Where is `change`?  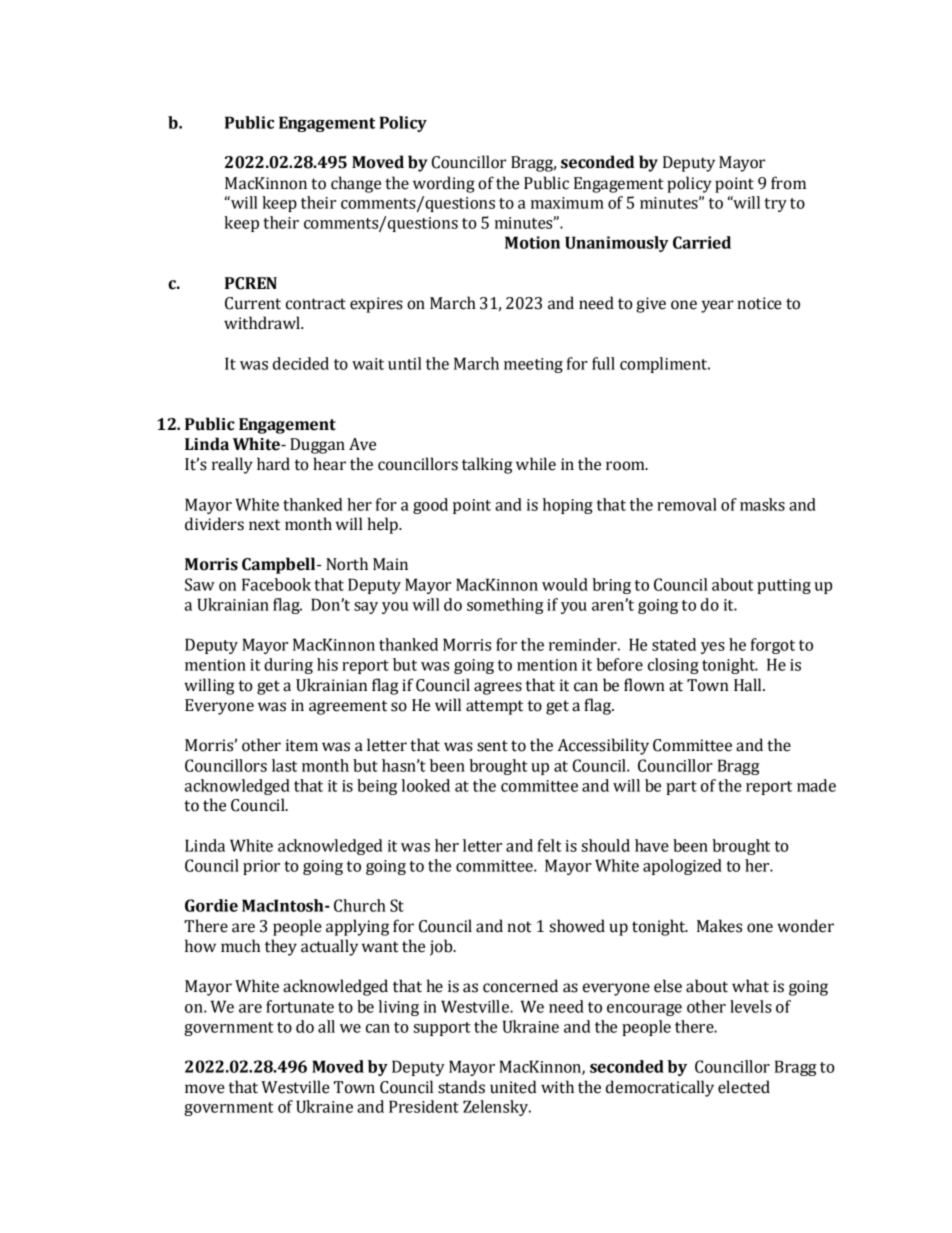
change is located at coordinates (356, 184).
